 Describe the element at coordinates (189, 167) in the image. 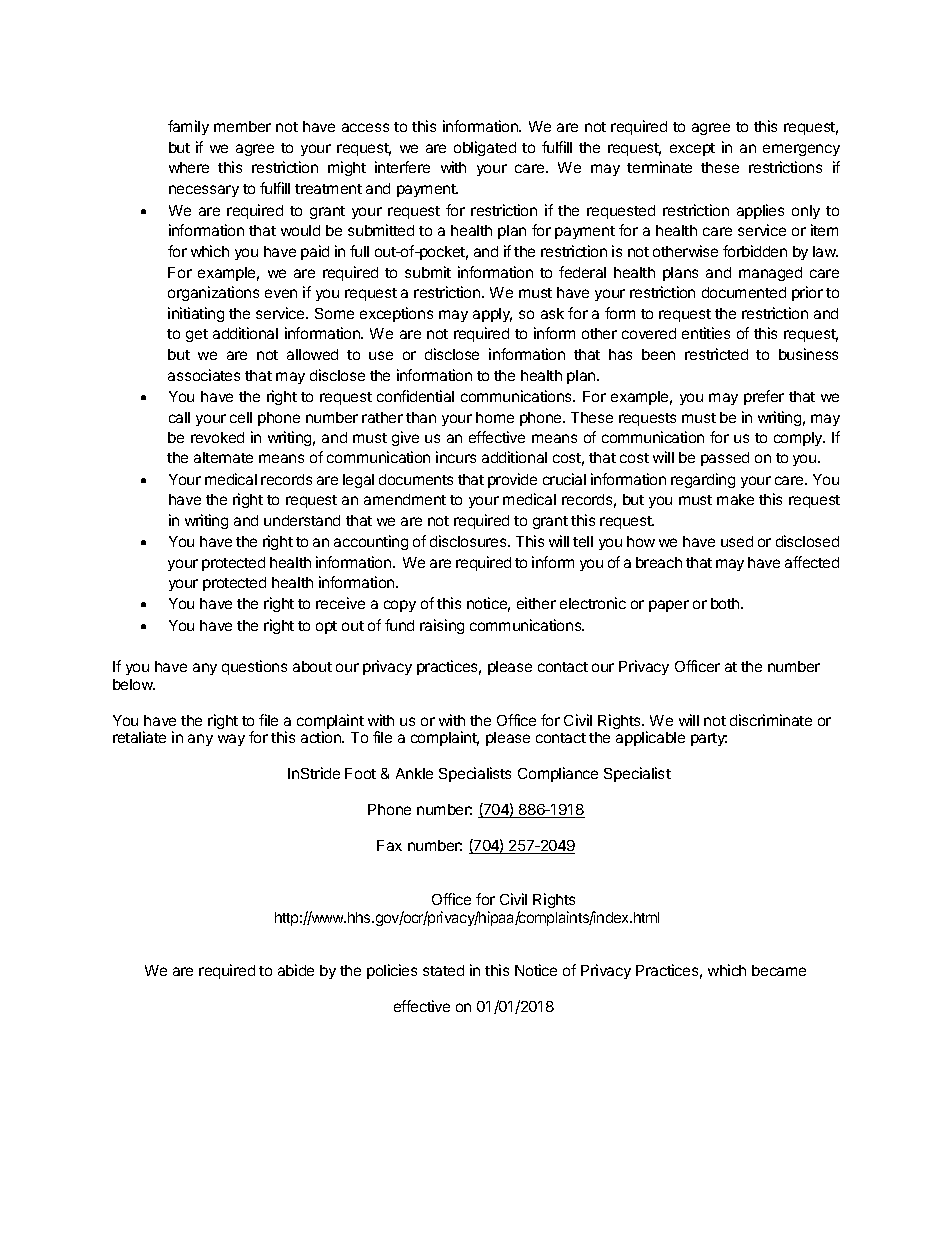

I see `where` at that location.
